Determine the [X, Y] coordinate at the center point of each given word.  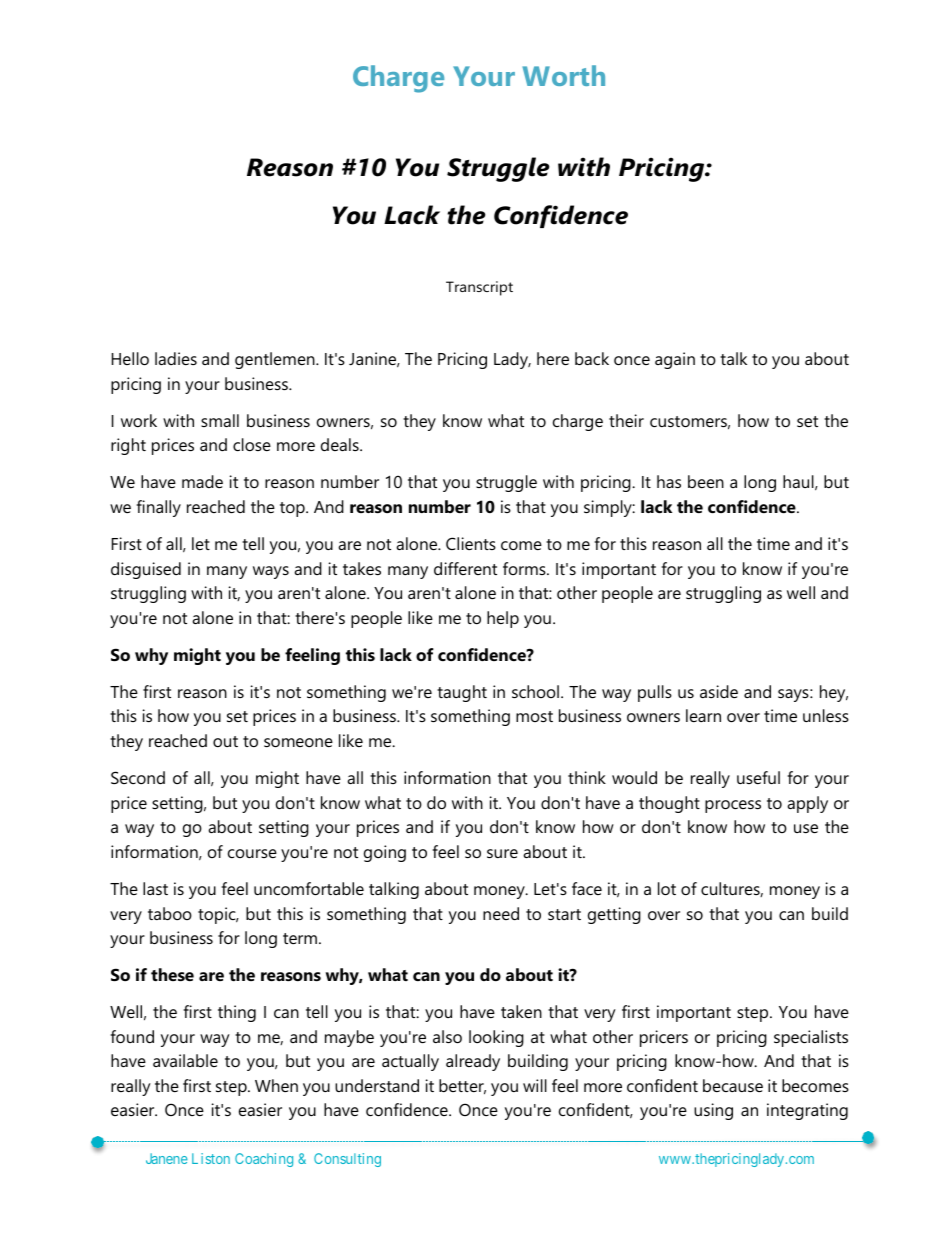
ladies [176, 358]
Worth [563, 75]
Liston [211, 1158]
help [503, 619]
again [675, 360]
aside [719, 691]
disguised [146, 570]
